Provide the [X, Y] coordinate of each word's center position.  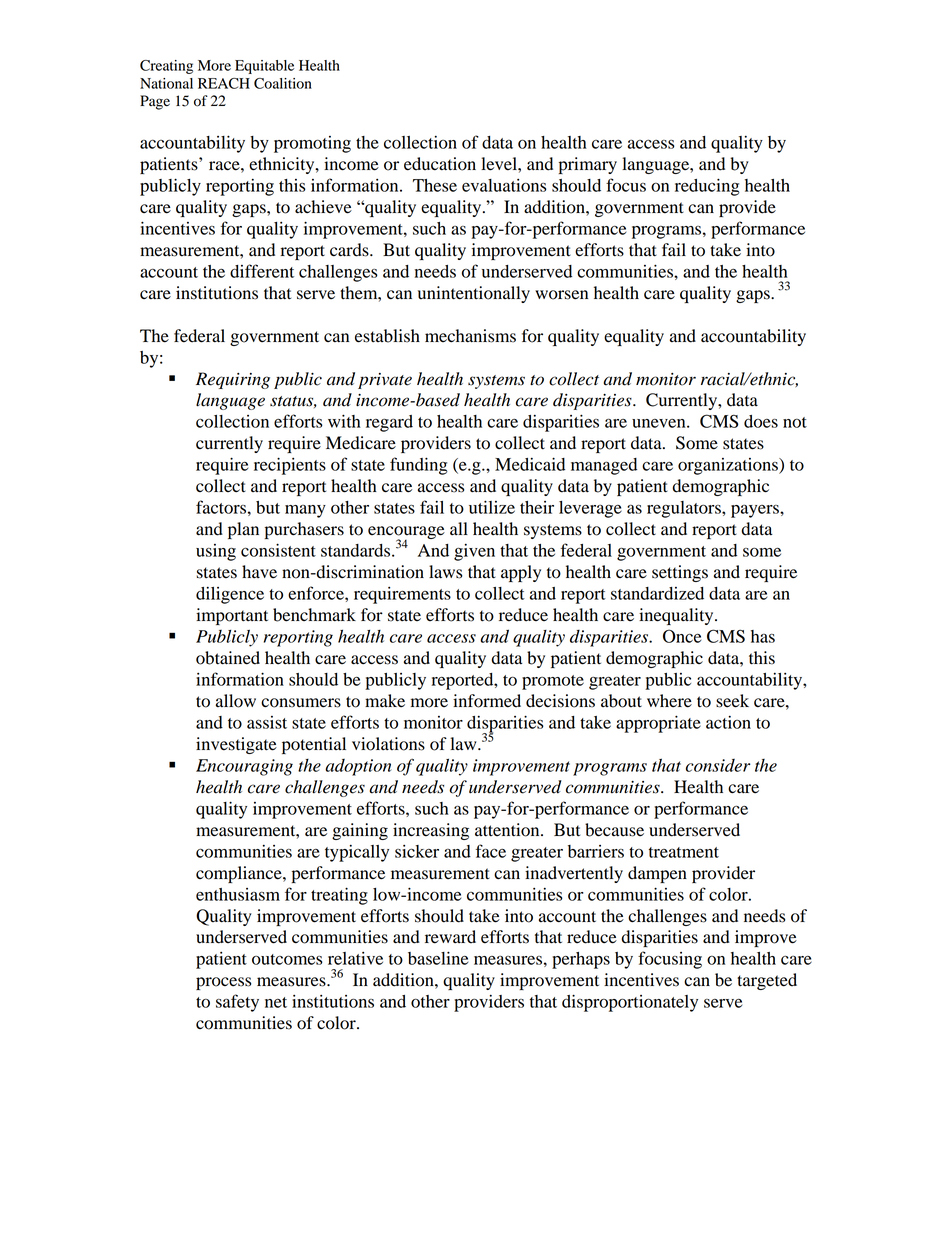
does [761, 421]
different [262, 271]
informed [487, 701]
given [474, 552]
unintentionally [474, 294]
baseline [438, 958]
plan [243, 530]
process [223, 983]
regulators [685, 509]
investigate [236, 745]
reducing [707, 187]
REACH [224, 83]
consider [718, 765]
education [440, 164]
